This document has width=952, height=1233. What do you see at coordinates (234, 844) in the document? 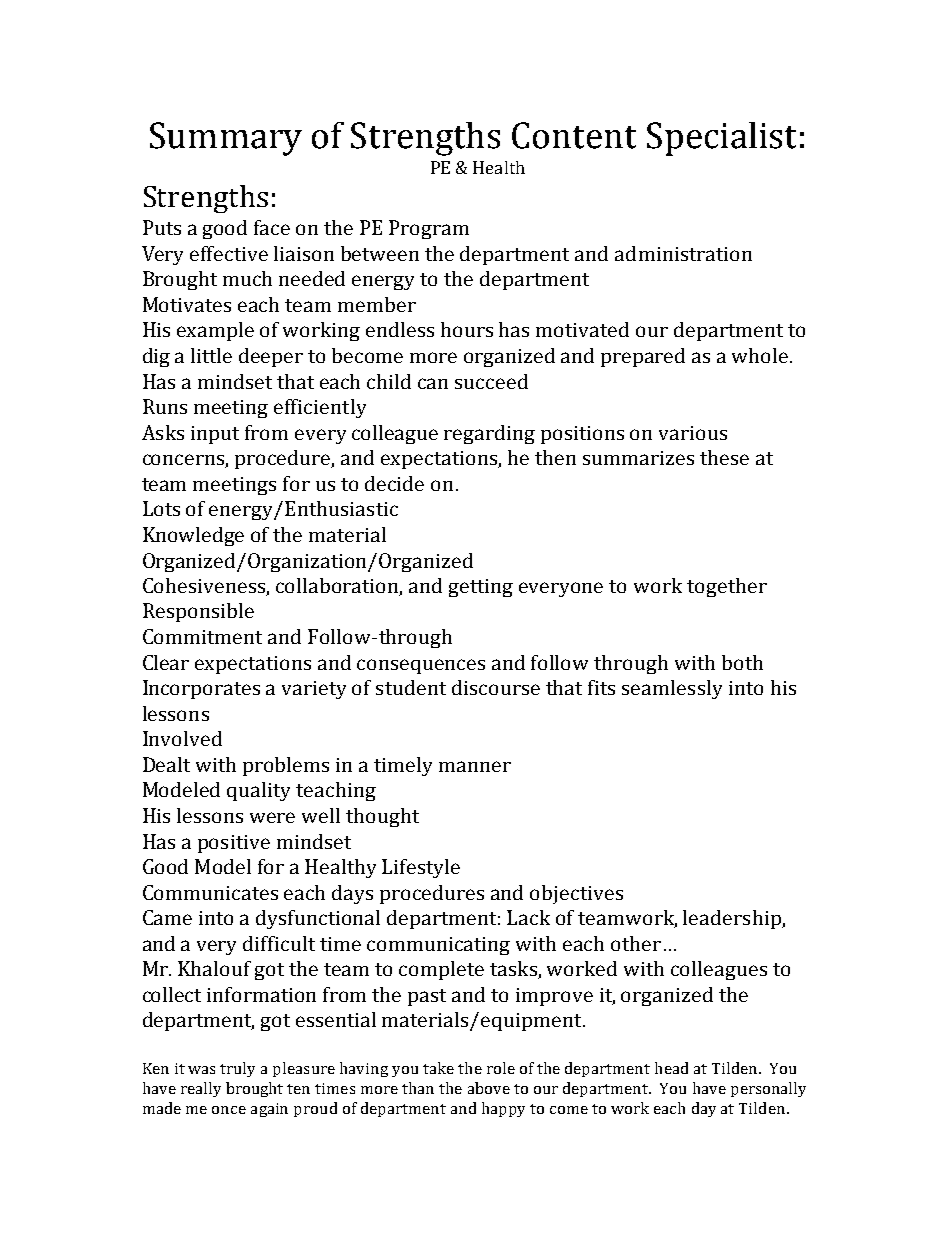
I see `positive` at bounding box center [234, 844].
